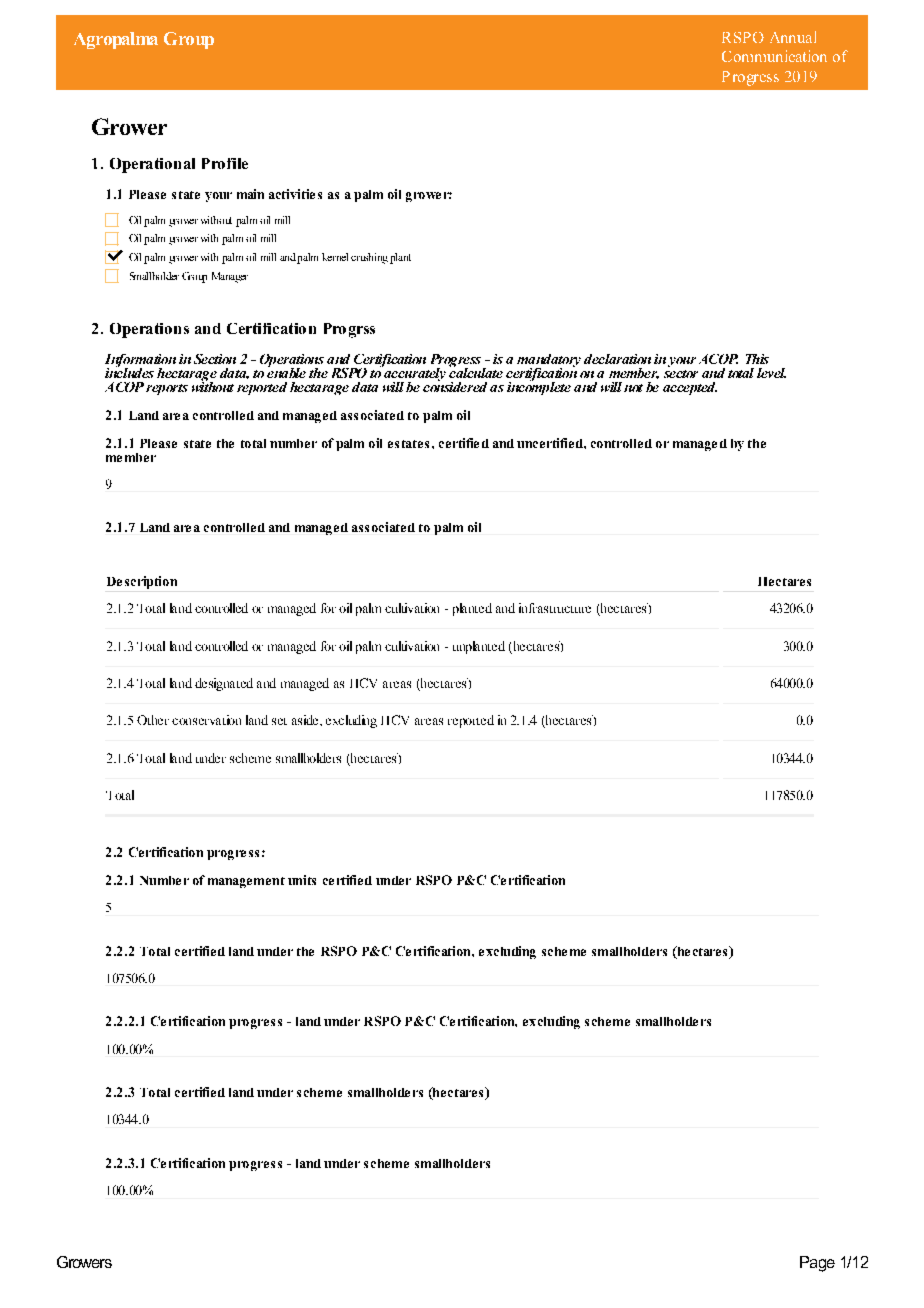  I want to click on set, so click(279, 721).
